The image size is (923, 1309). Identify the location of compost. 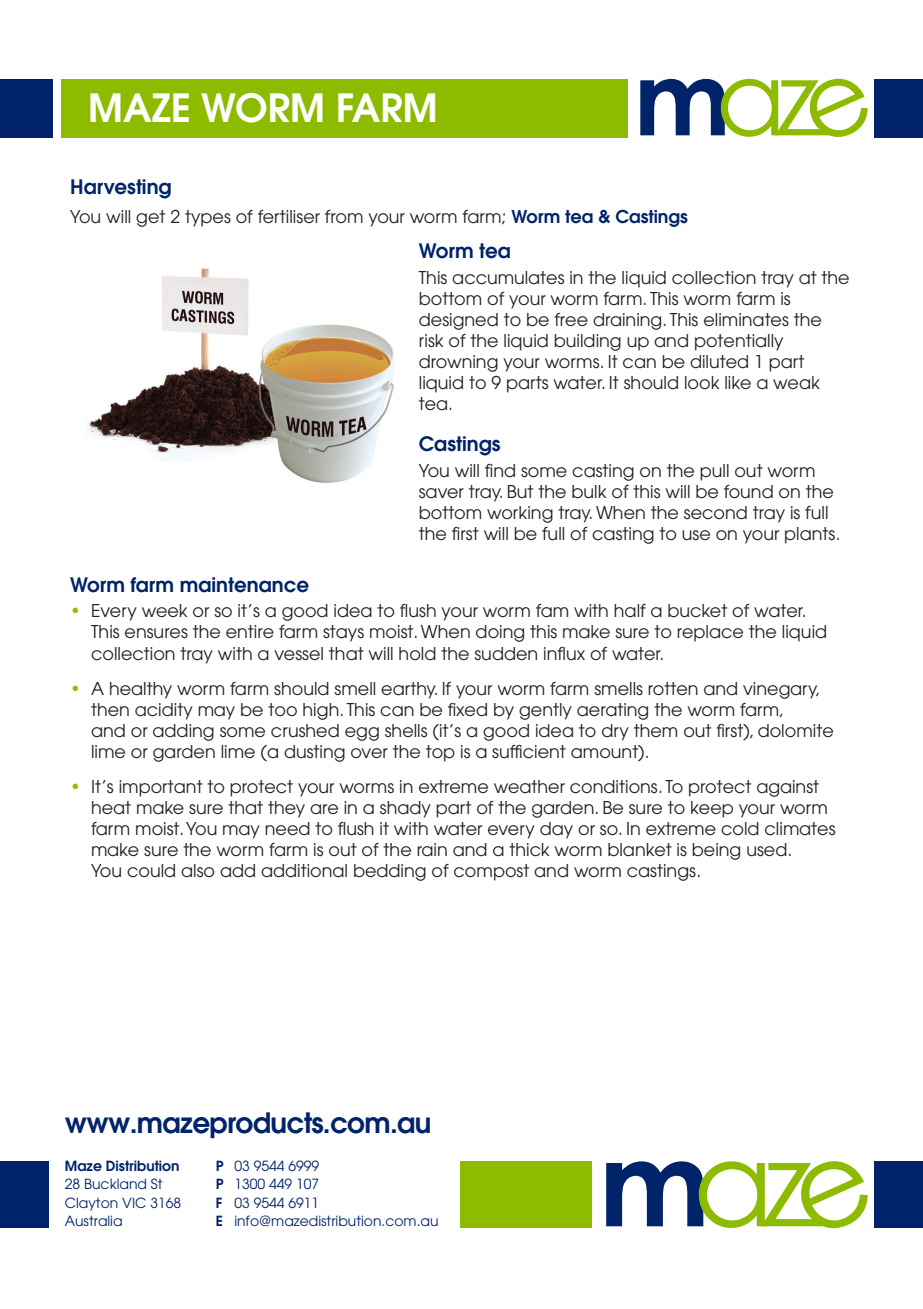
(491, 872).
